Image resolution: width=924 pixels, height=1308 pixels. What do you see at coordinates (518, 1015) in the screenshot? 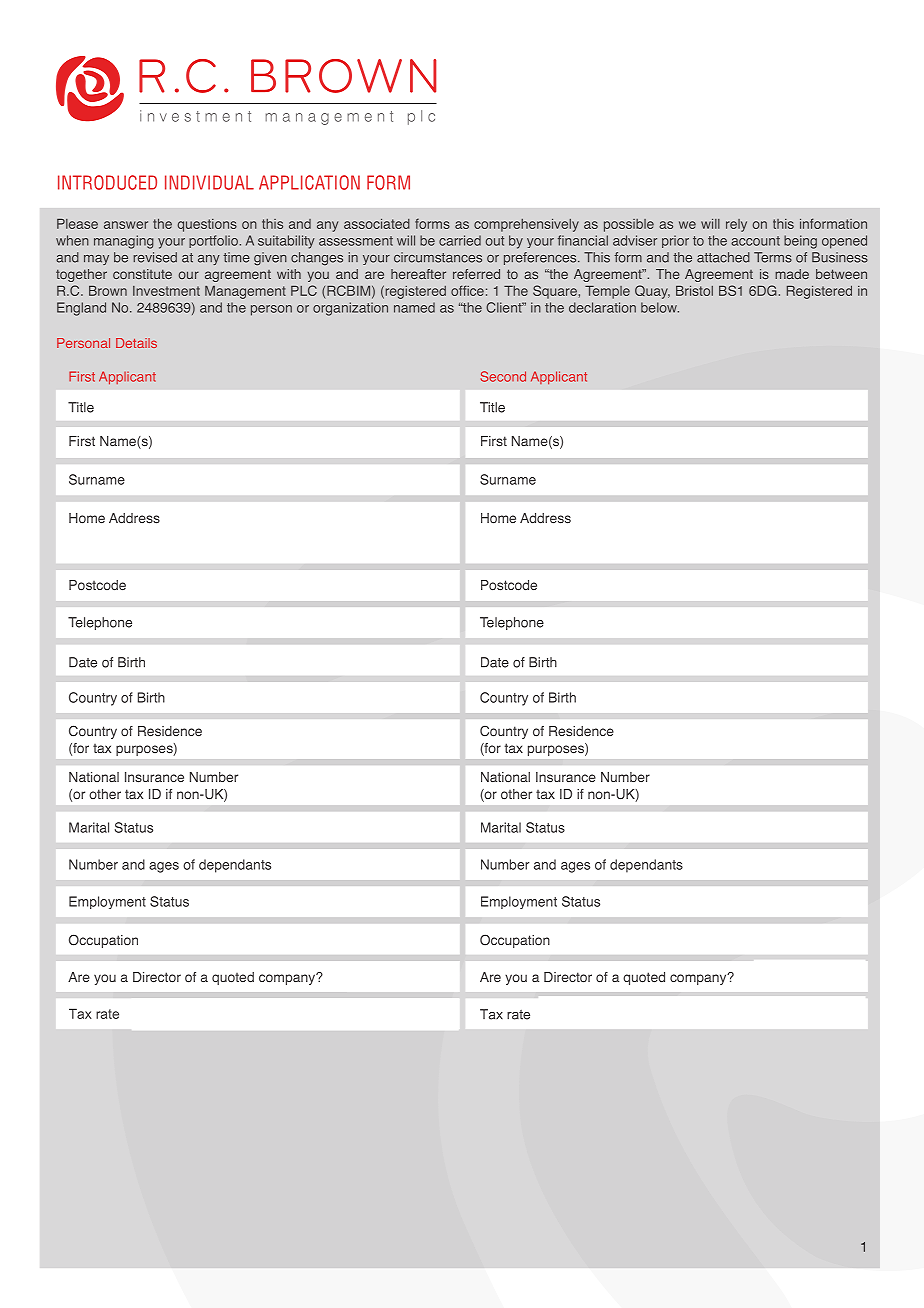
I see `rate` at bounding box center [518, 1015].
